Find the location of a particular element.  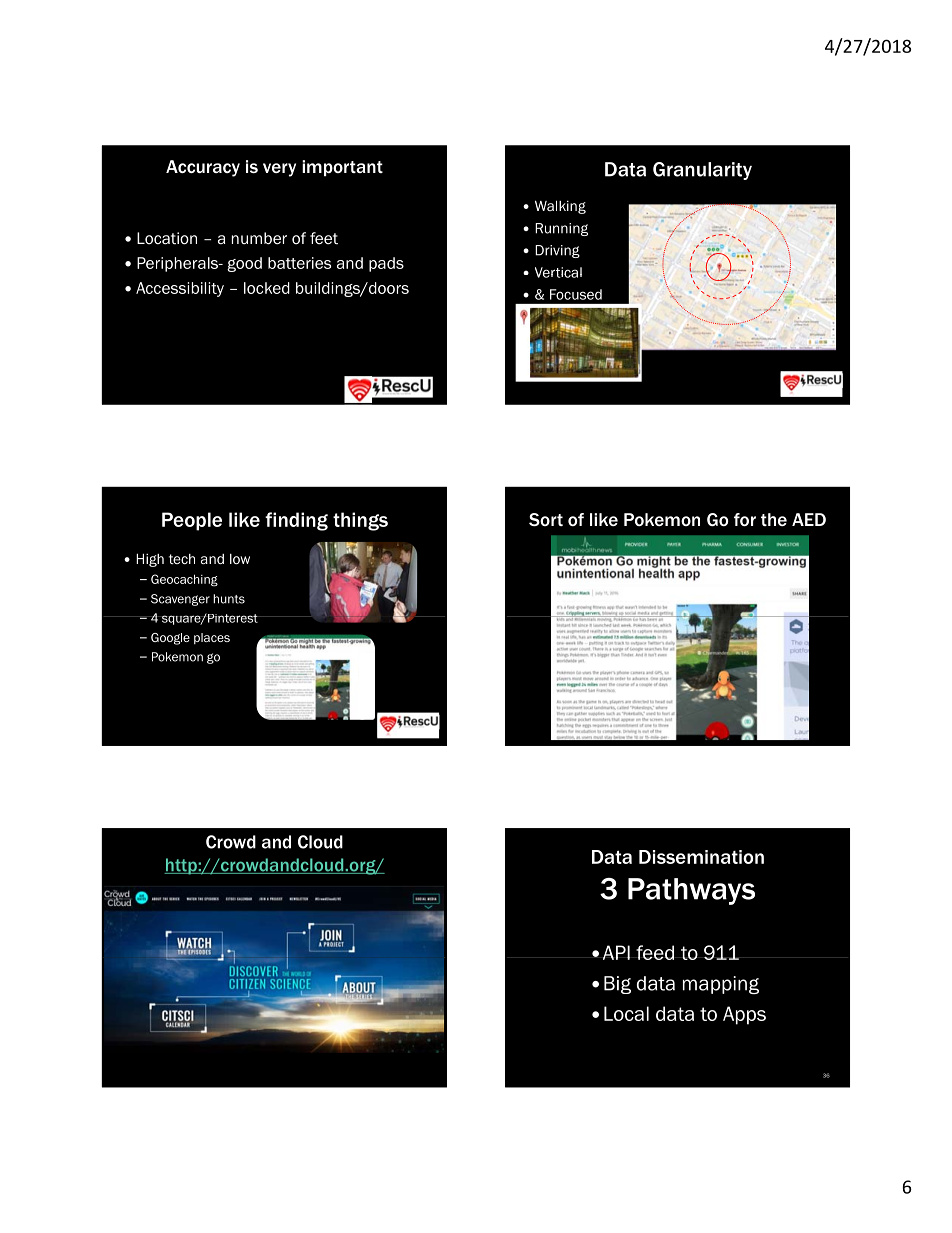

Accuracy is located at coordinates (203, 168).
